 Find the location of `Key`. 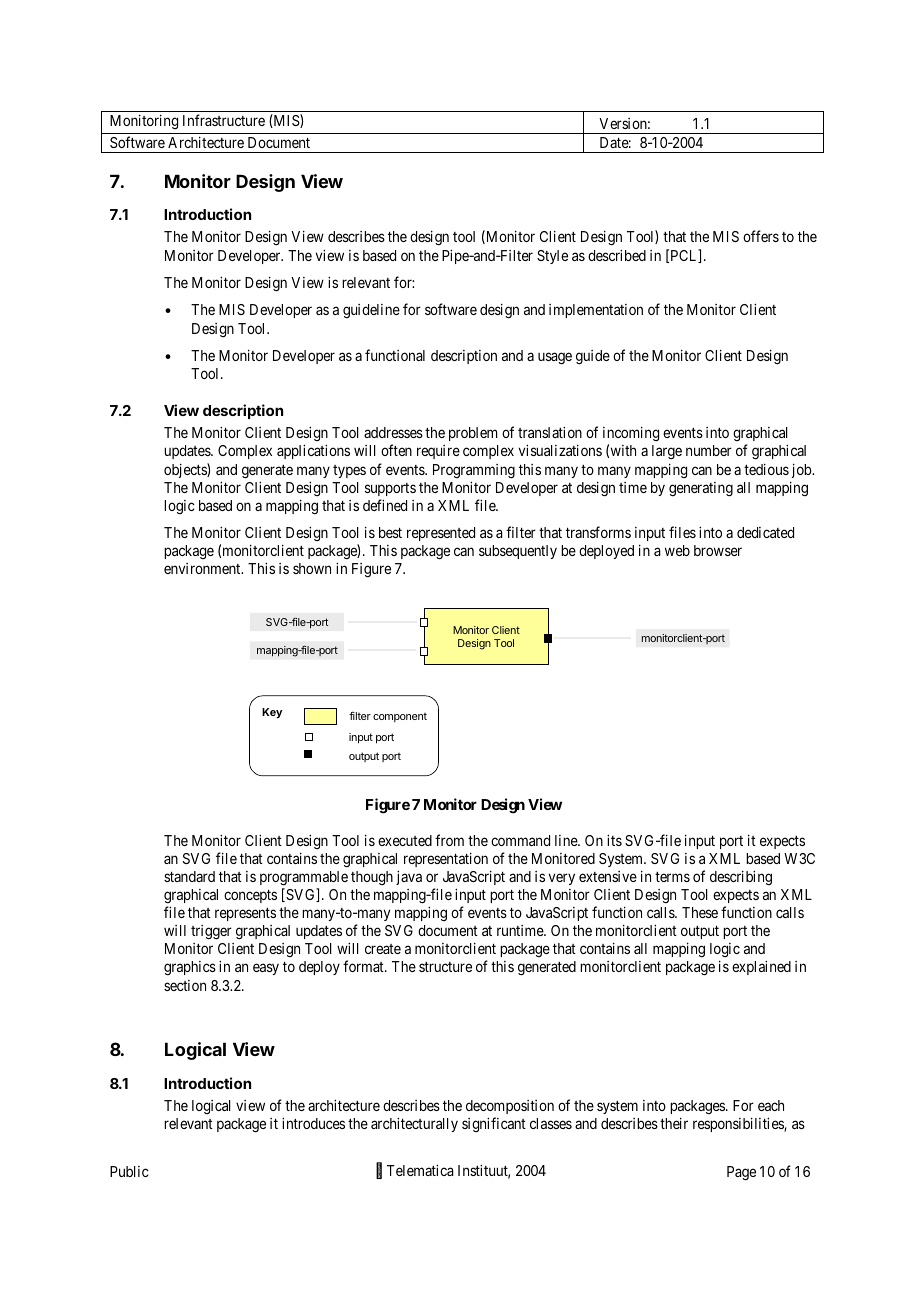

Key is located at coordinates (272, 713).
